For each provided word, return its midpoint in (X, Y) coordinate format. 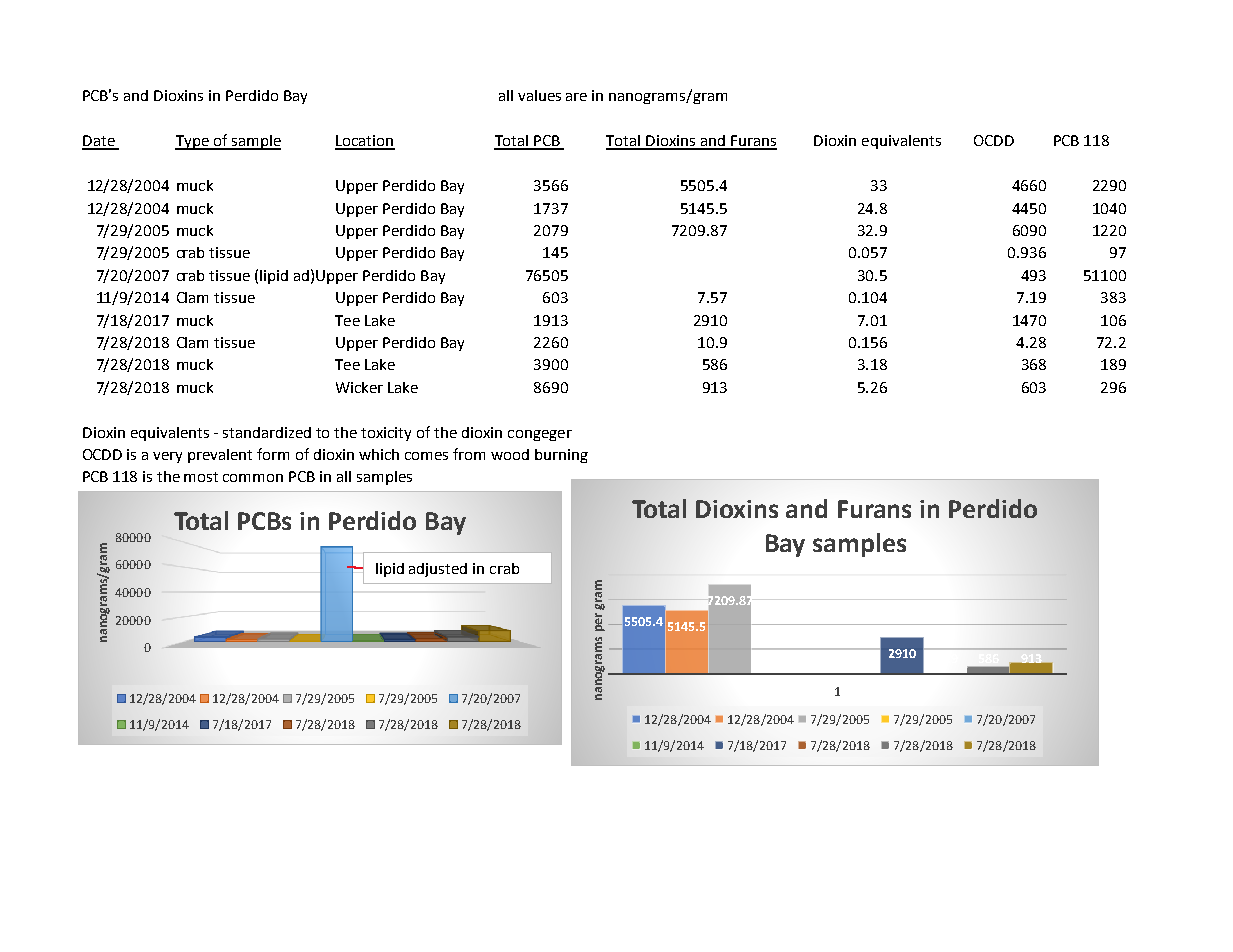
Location (365, 142)
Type (193, 142)
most (201, 477)
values (539, 95)
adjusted (438, 570)
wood (510, 454)
